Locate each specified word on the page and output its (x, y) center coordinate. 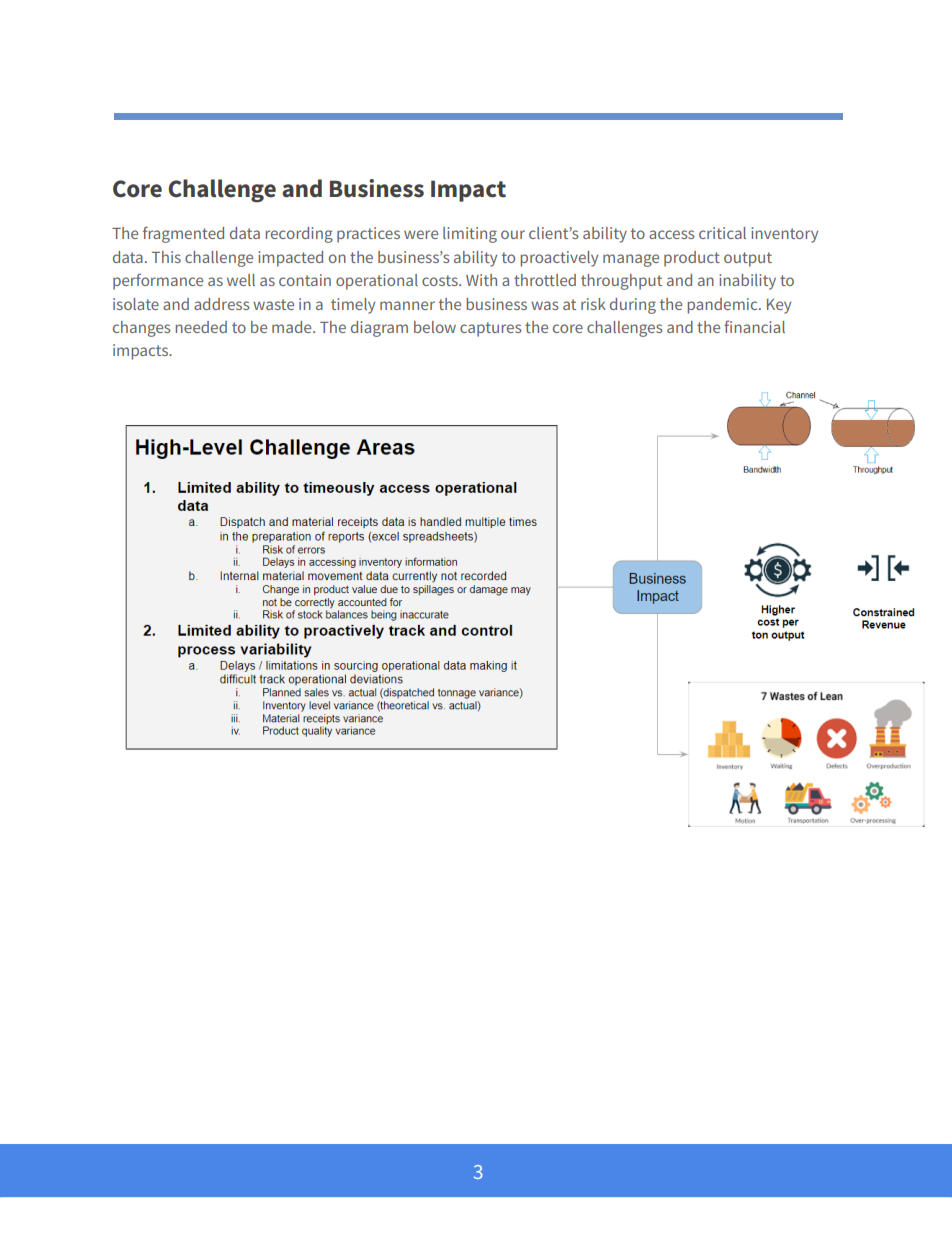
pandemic (723, 306)
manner (407, 305)
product (692, 259)
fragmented (183, 234)
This (166, 257)
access (672, 234)
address (222, 304)
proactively (559, 259)
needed (201, 327)
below (435, 327)
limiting (470, 235)
